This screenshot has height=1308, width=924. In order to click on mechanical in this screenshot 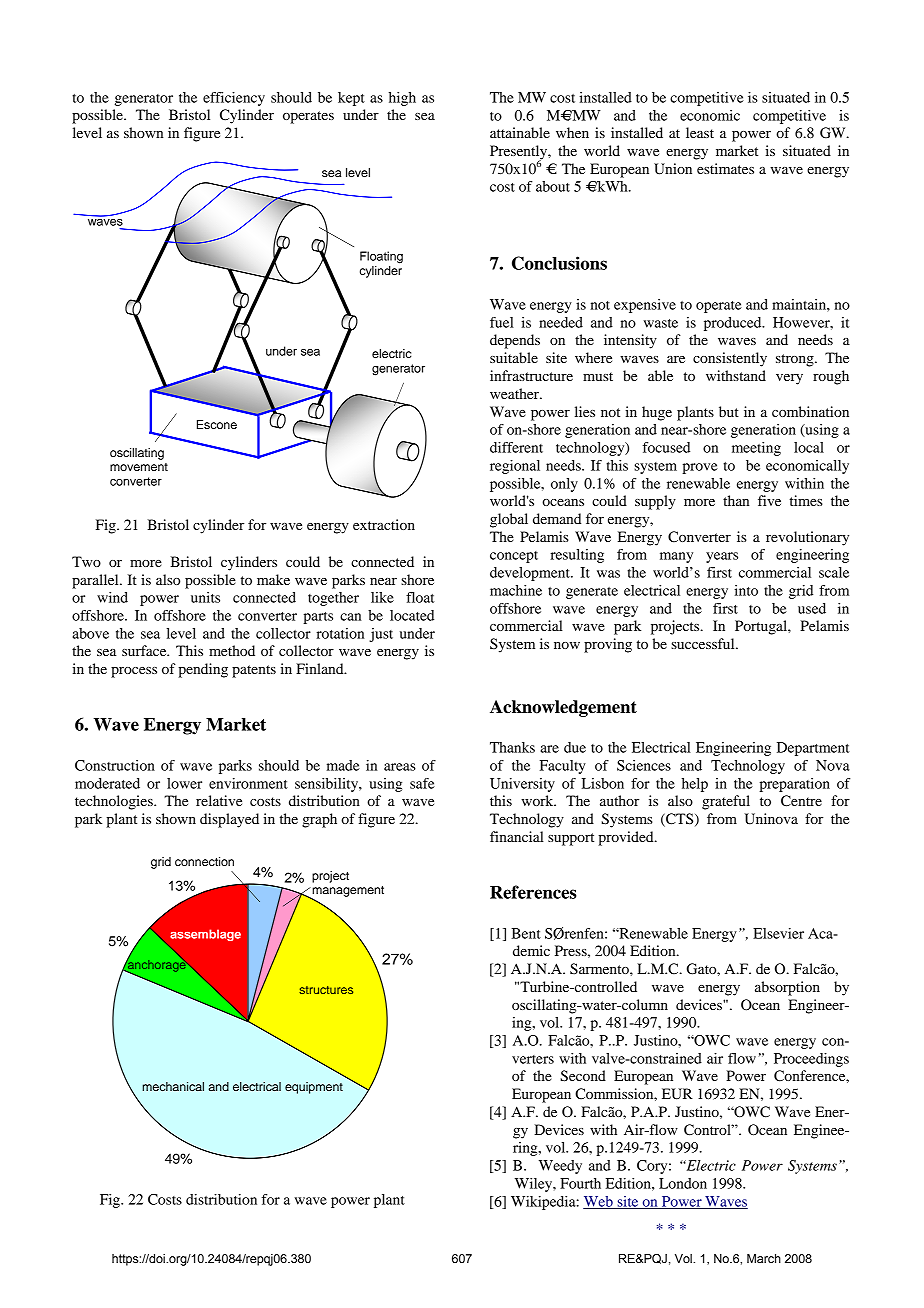, I will do `click(173, 1086)`.
